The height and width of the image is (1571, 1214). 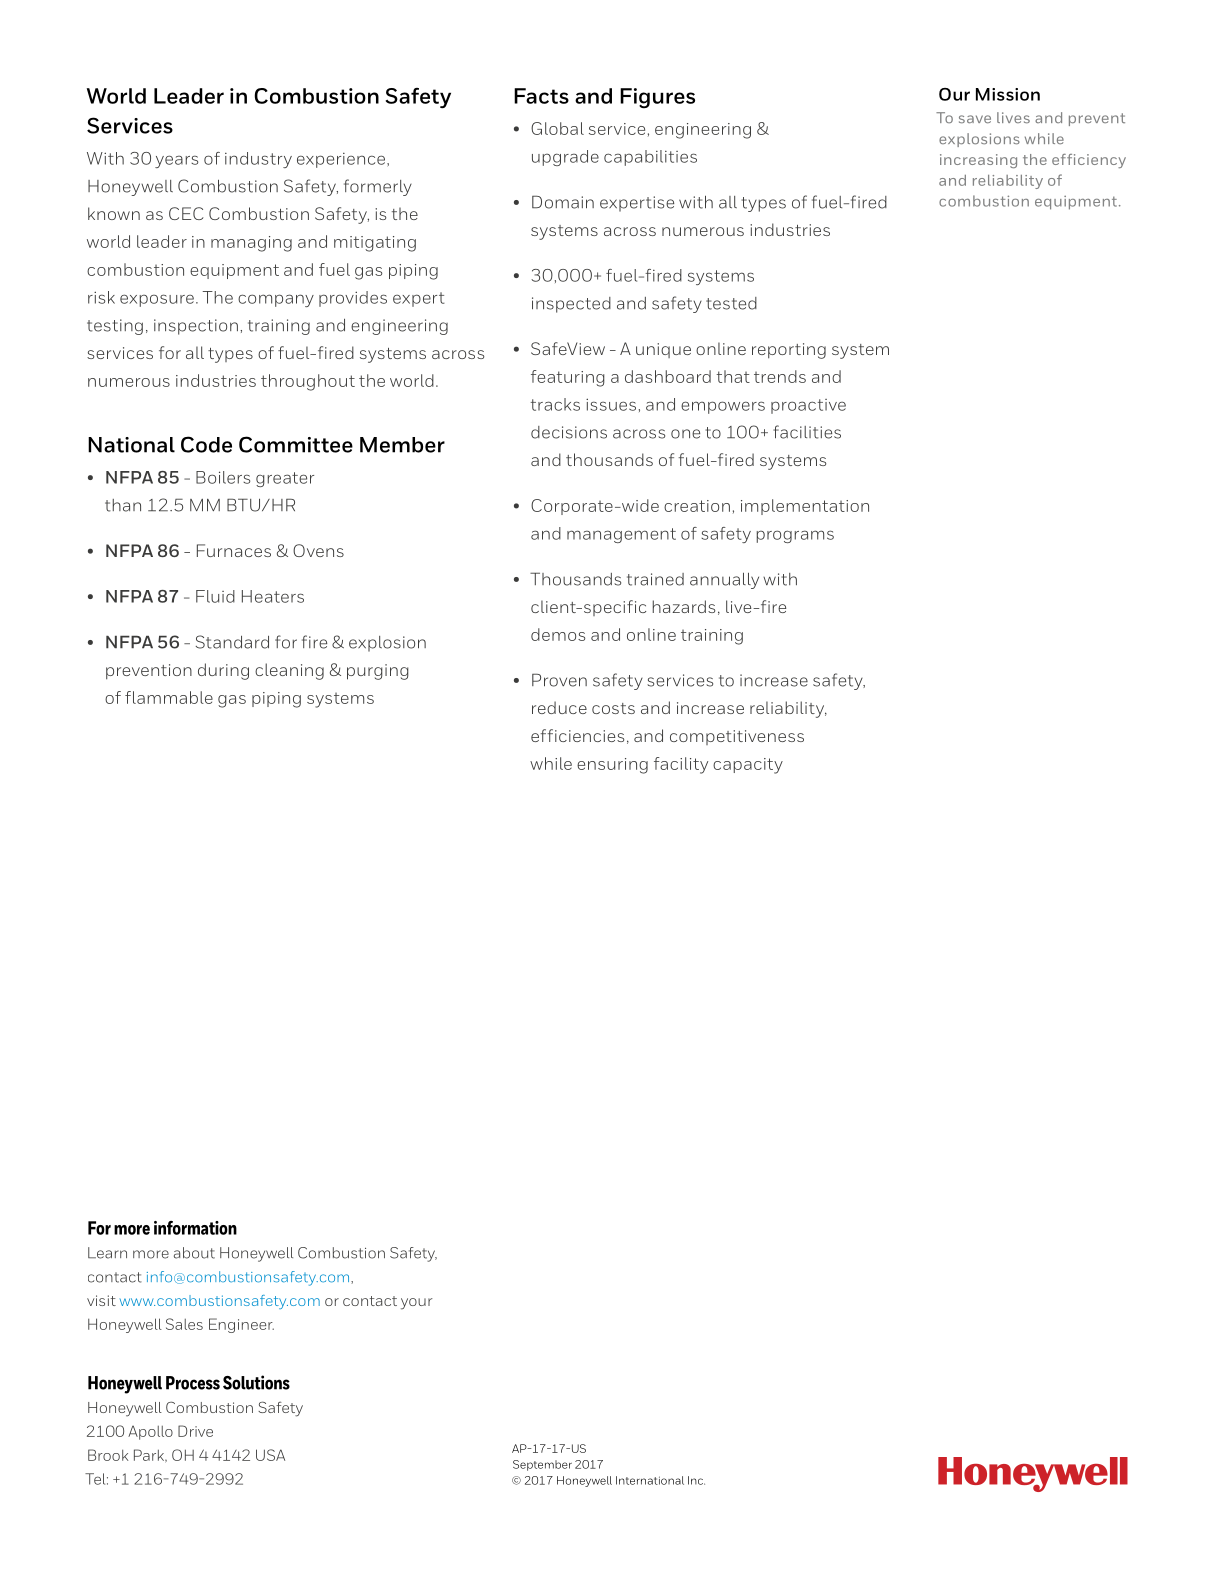 I want to click on ensuring, so click(x=612, y=766).
